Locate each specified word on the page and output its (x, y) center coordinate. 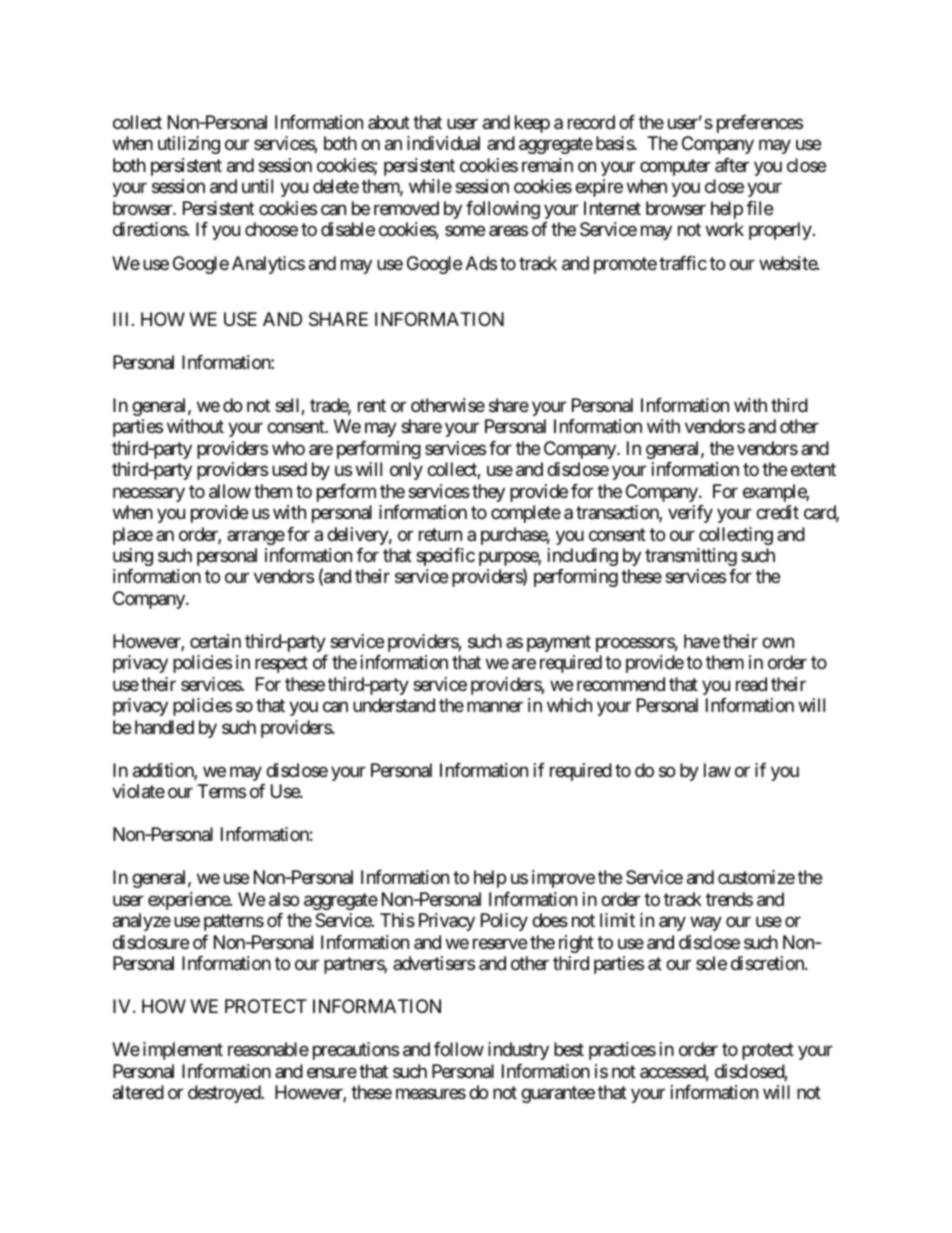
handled (164, 727)
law (717, 770)
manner (495, 707)
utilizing (189, 145)
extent (813, 469)
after (732, 165)
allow (230, 491)
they (488, 493)
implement (183, 1051)
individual (443, 143)
